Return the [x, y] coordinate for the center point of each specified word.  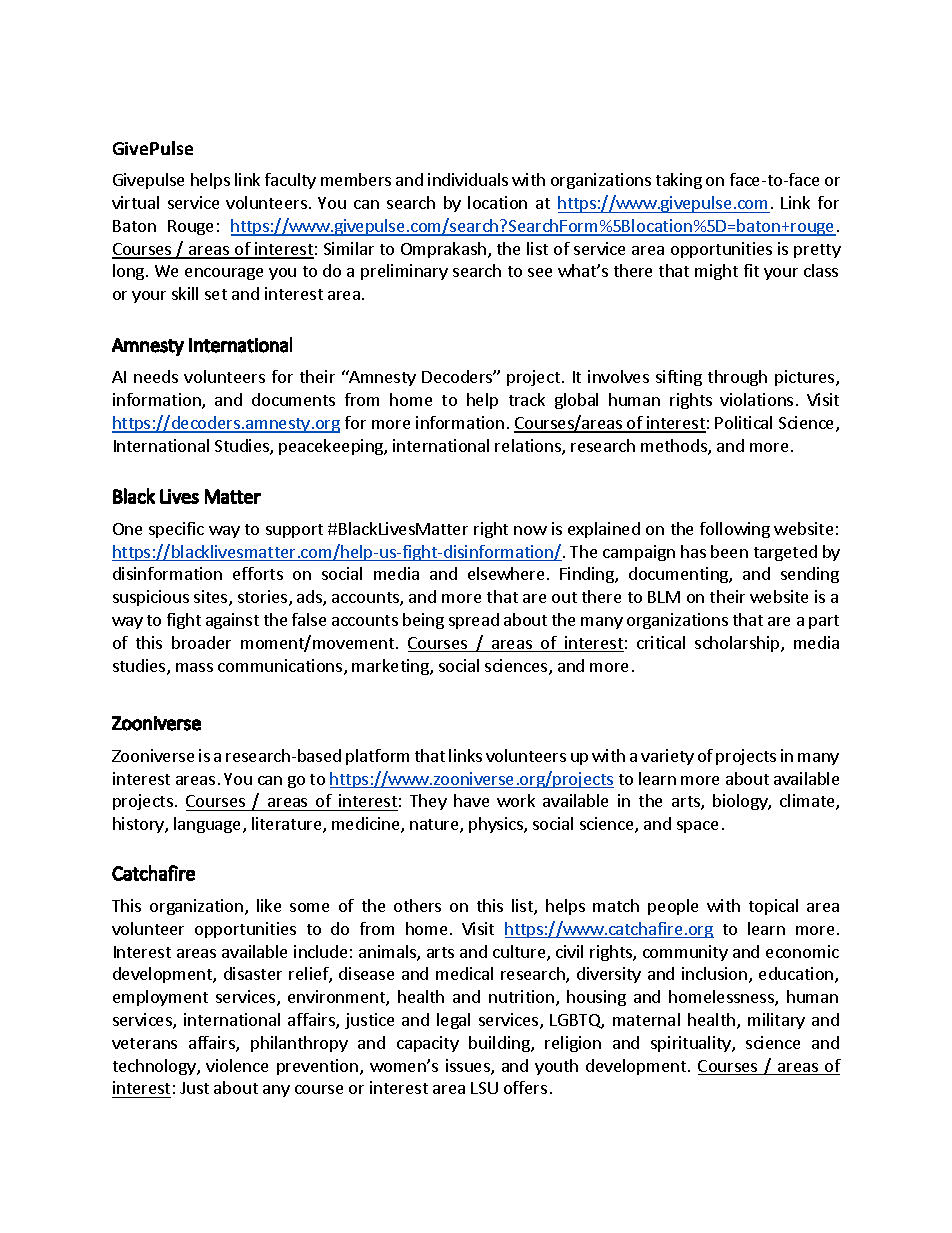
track [527, 399]
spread [474, 621]
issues [469, 1067]
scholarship [738, 644]
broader [201, 642]
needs [156, 376]
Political [743, 422]
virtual [135, 202]
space [697, 827]
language [209, 825]
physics [497, 825]
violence [237, 1065]
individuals [468, 179]
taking [679, 181]
